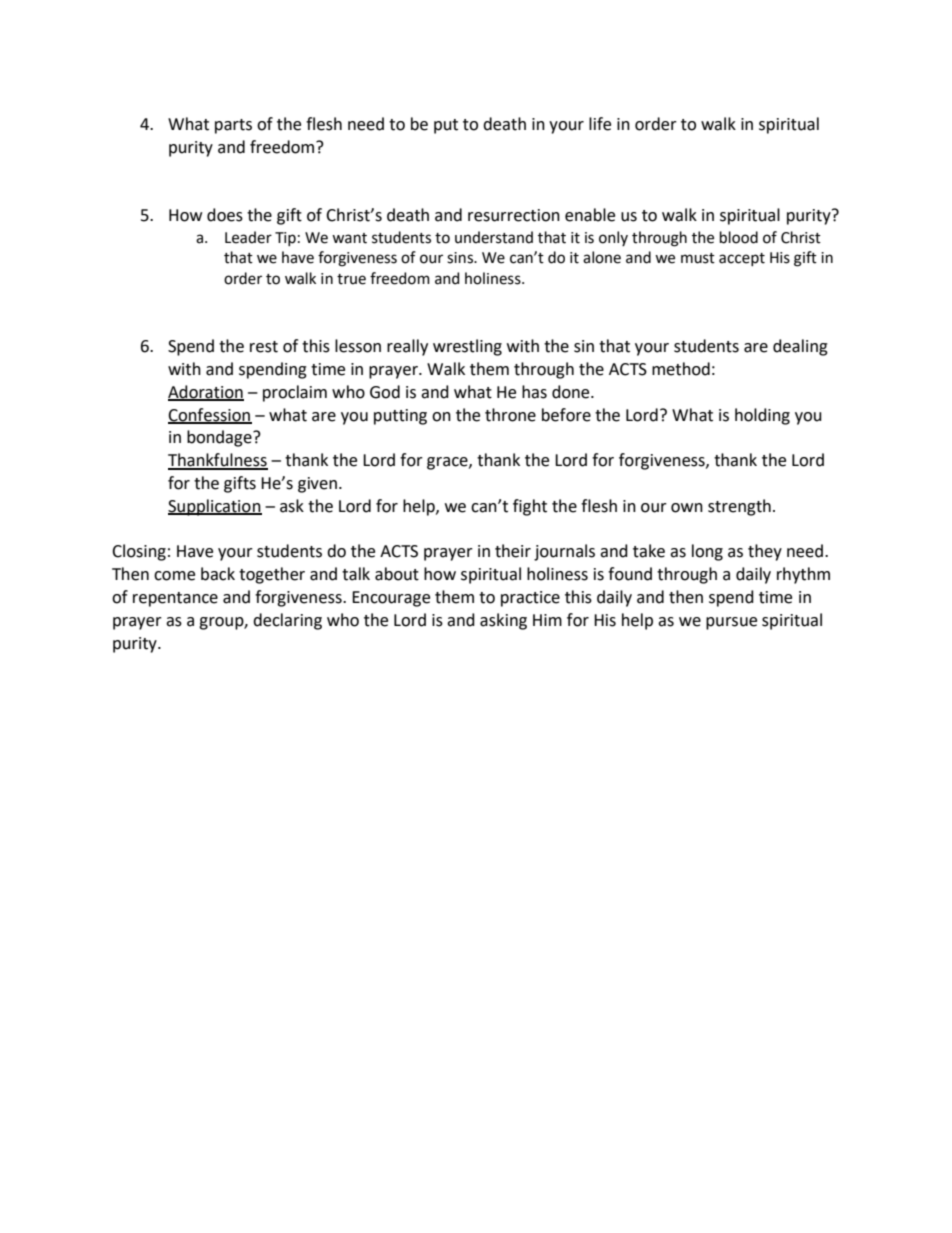 The height and width of the screenshot is (1233, 952). What do you see at coordinates (681, 369) in the screenshot?
I see `method` at bounding box center [681, 369].
